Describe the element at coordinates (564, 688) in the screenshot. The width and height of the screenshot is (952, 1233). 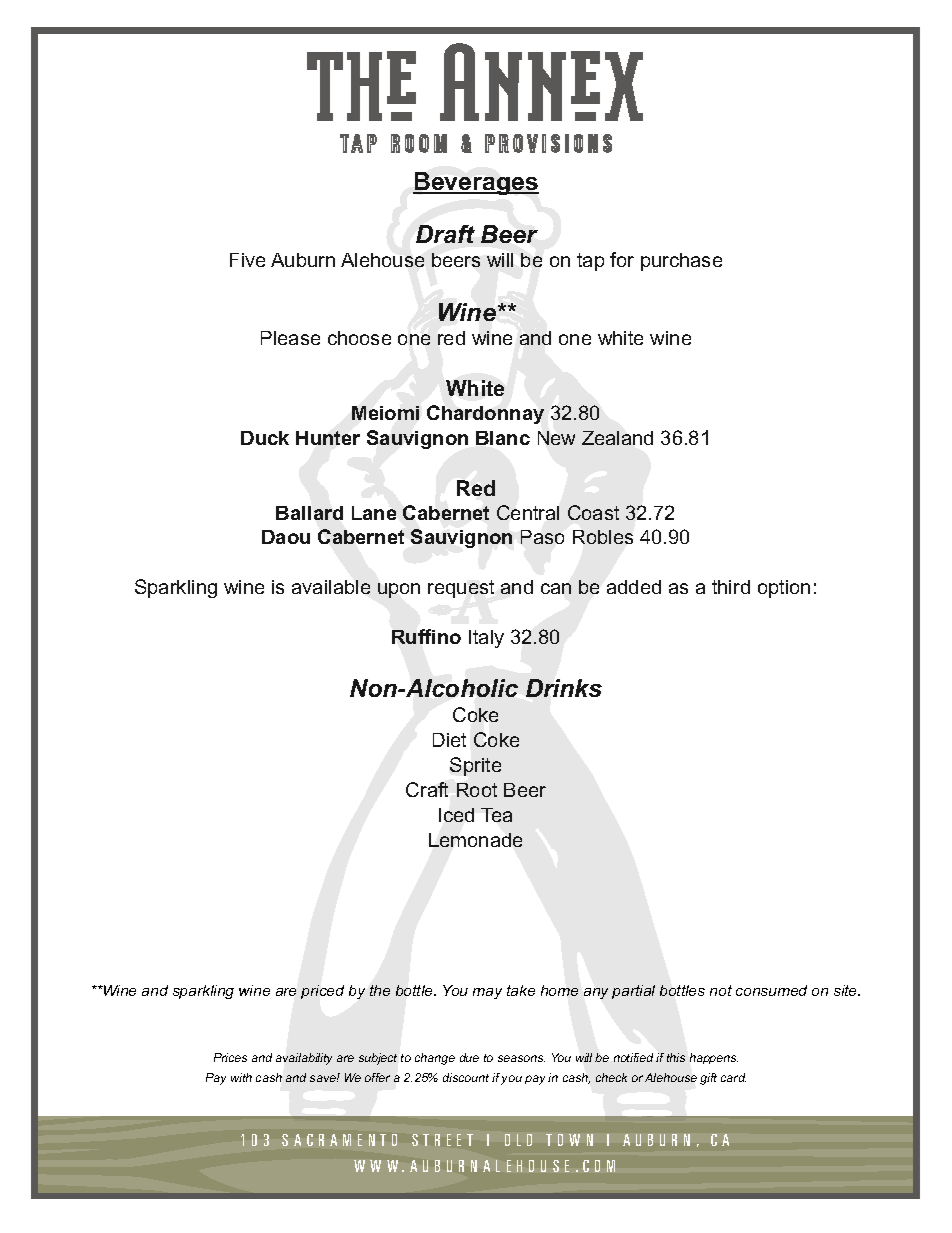
I see `Drinks` at that location.
